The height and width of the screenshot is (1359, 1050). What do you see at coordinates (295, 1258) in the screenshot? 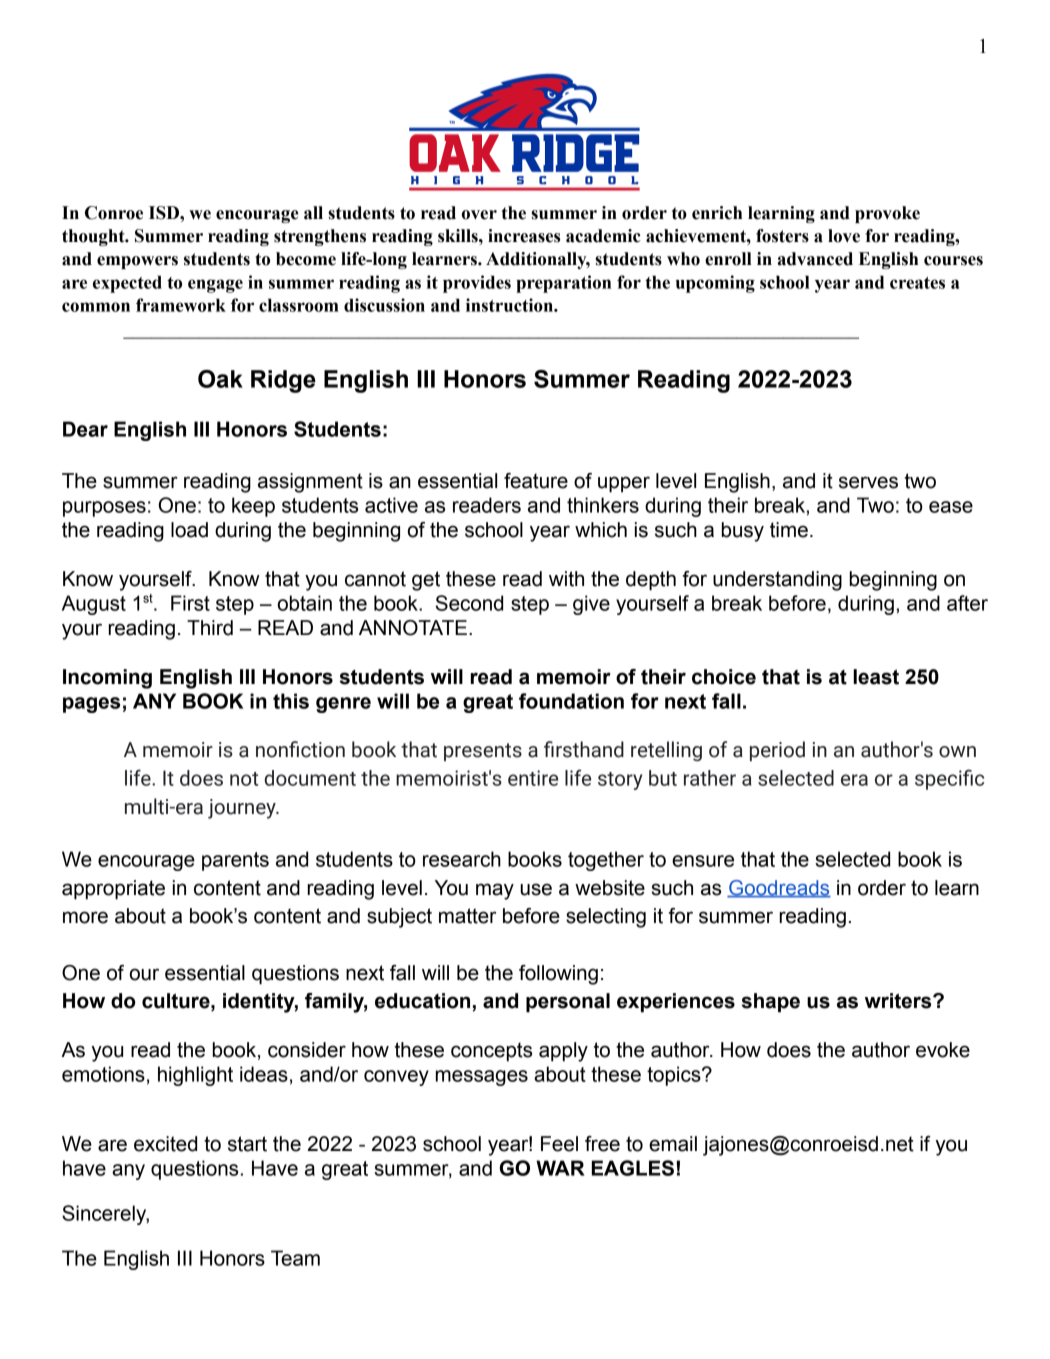
I see `Team` at bounding box center [295, 1258].
